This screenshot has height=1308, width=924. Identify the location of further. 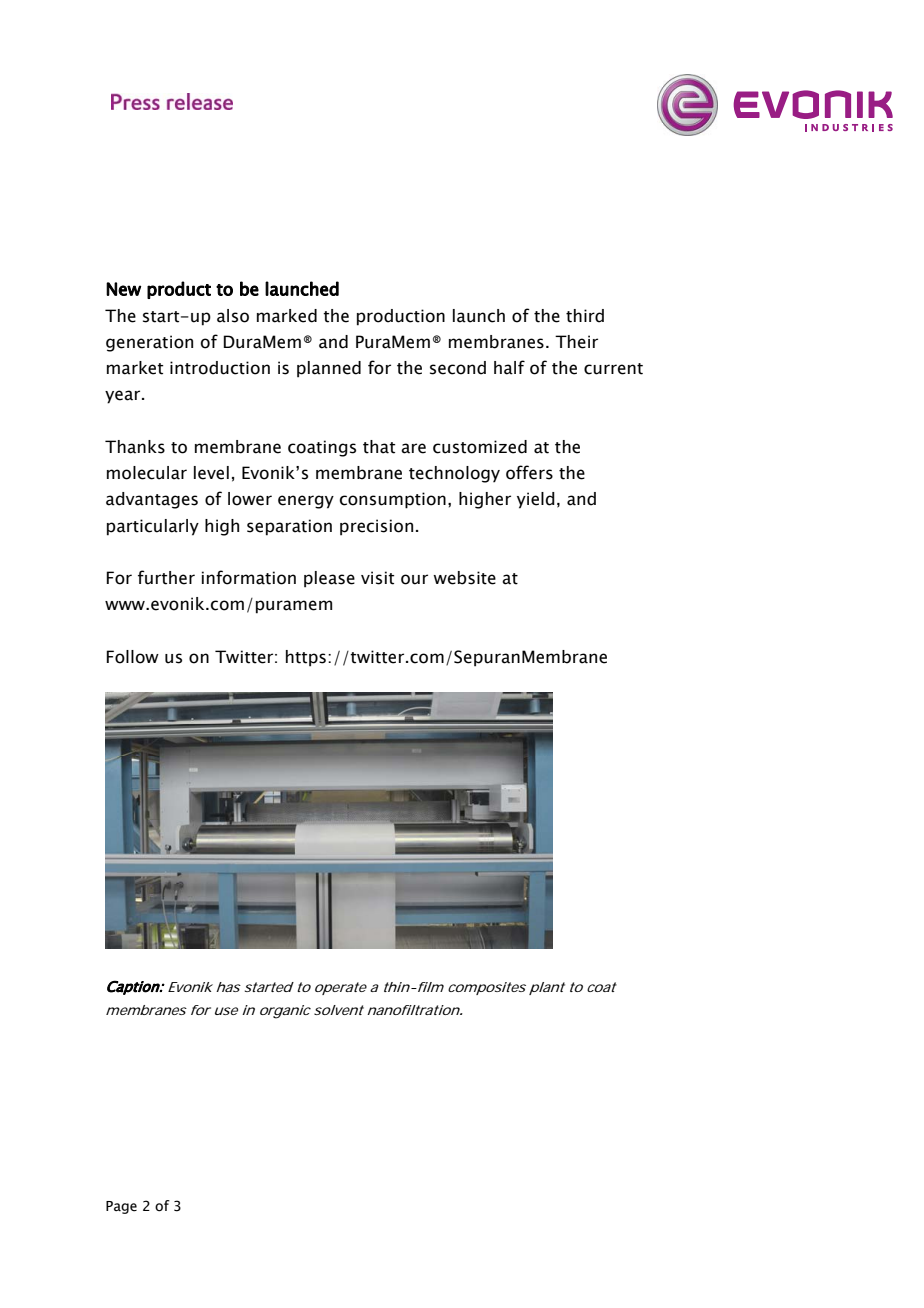
(166, 577).
